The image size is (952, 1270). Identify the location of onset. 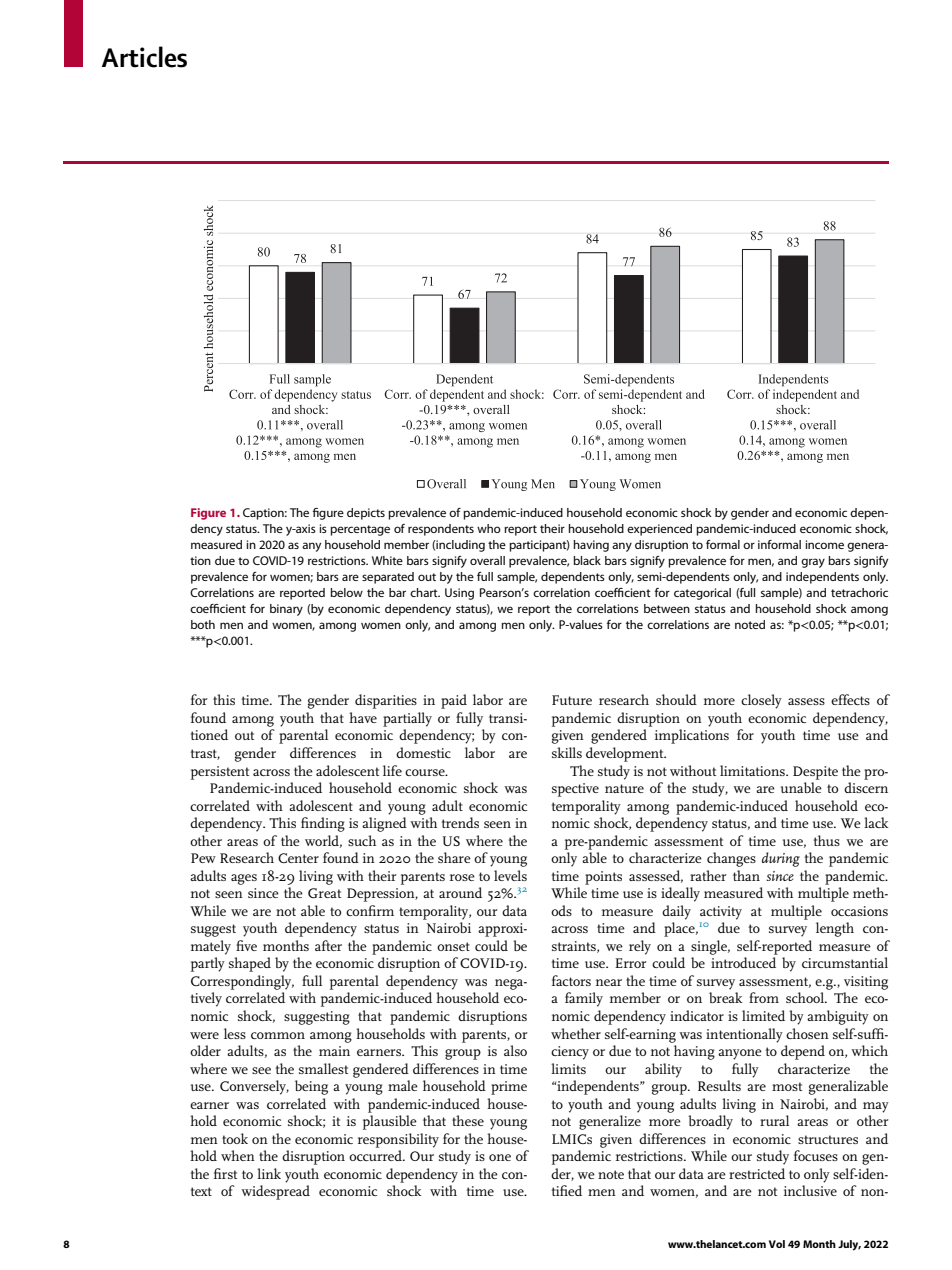
(453, 946).
